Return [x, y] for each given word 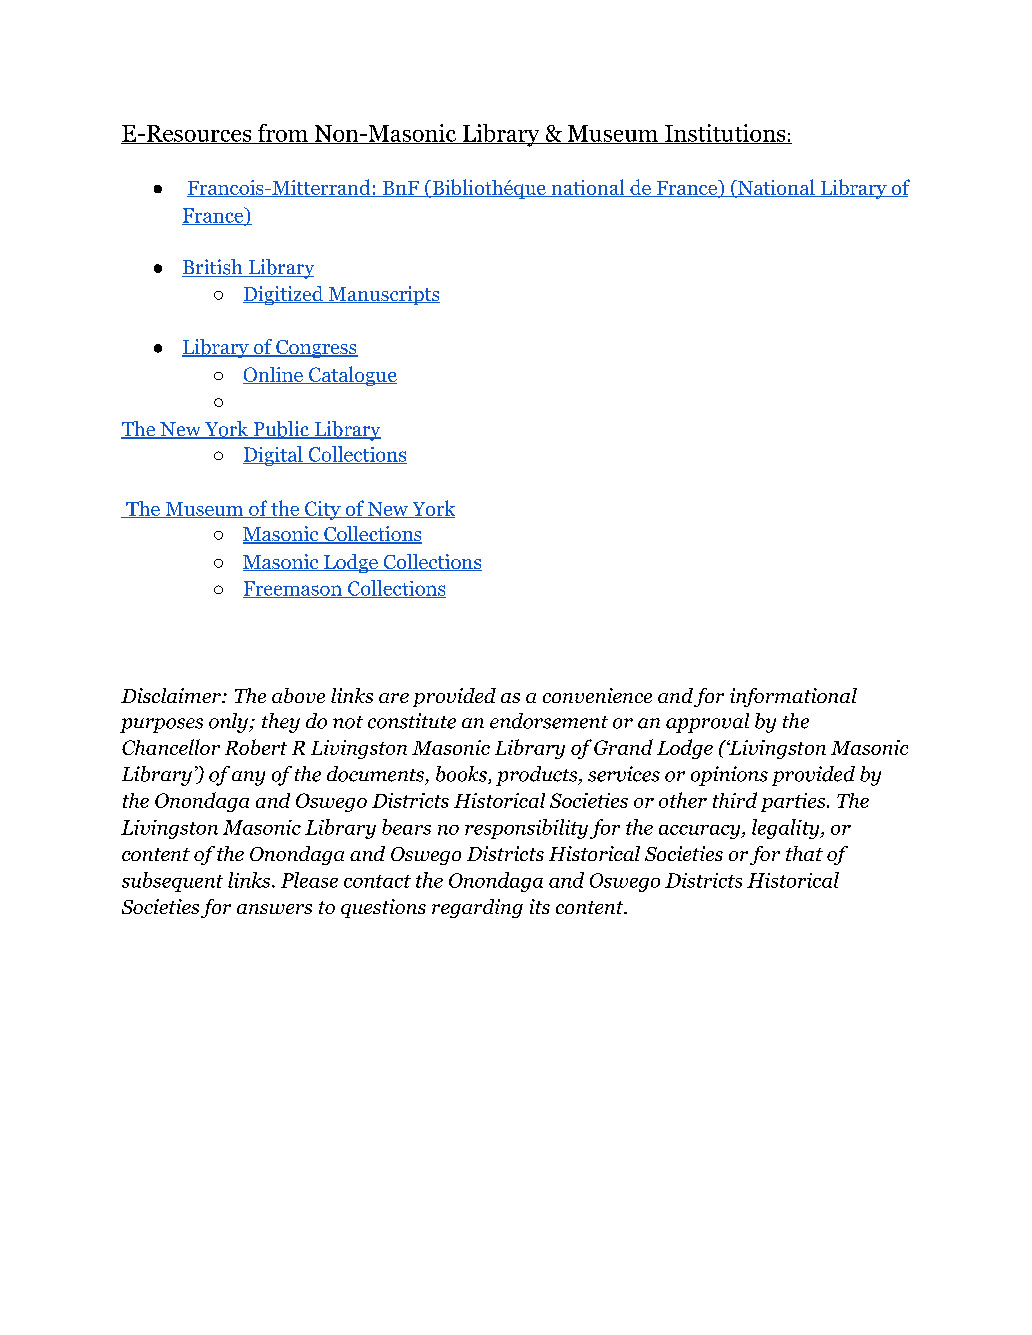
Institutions [725, 134]
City [323, 510]
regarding [477, 908]
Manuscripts [383, 295]
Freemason [293, 589]
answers [274, 909]
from [283, 134]
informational [793, 697]
